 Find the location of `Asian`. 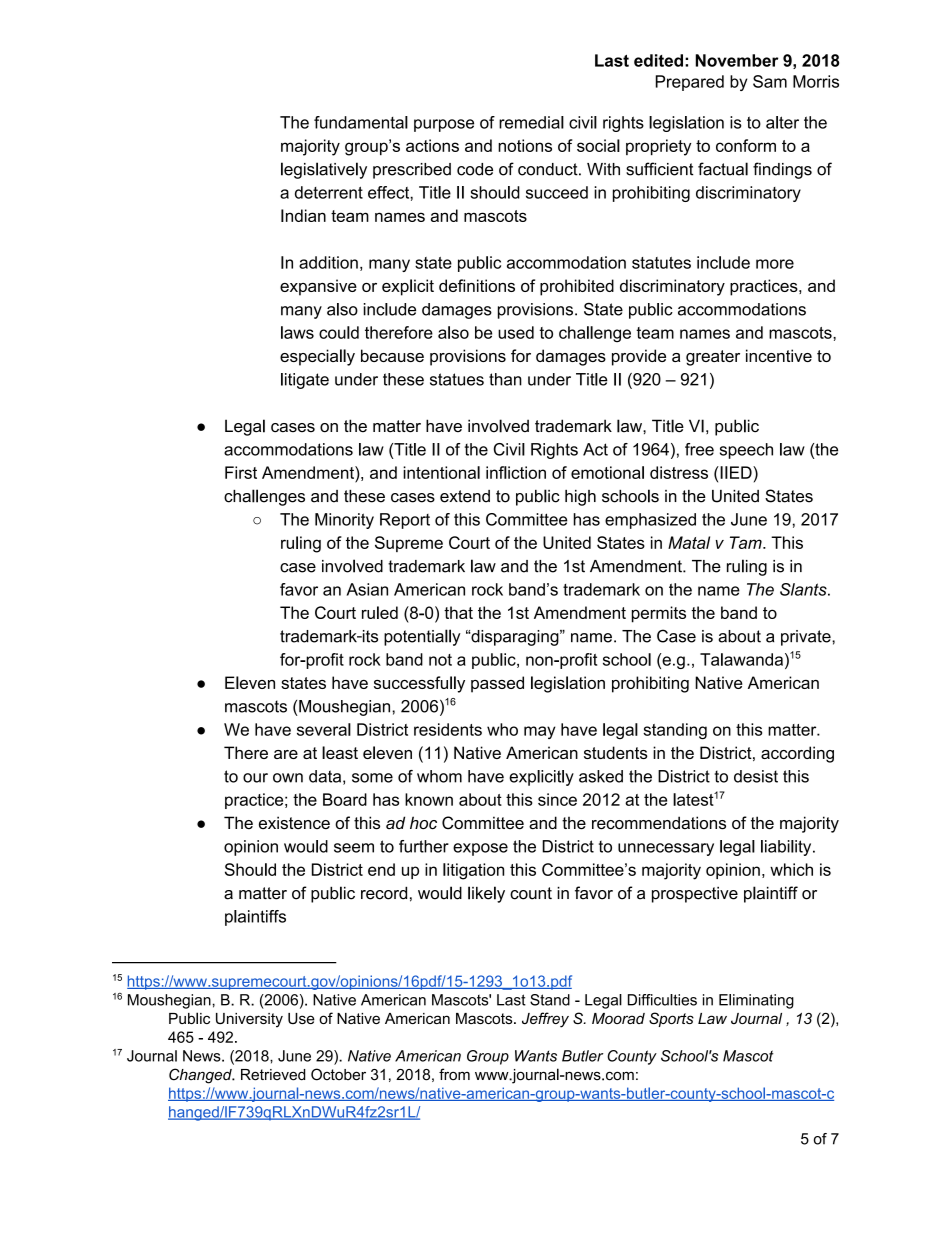

Asian is located at coordinates (367, 589).
